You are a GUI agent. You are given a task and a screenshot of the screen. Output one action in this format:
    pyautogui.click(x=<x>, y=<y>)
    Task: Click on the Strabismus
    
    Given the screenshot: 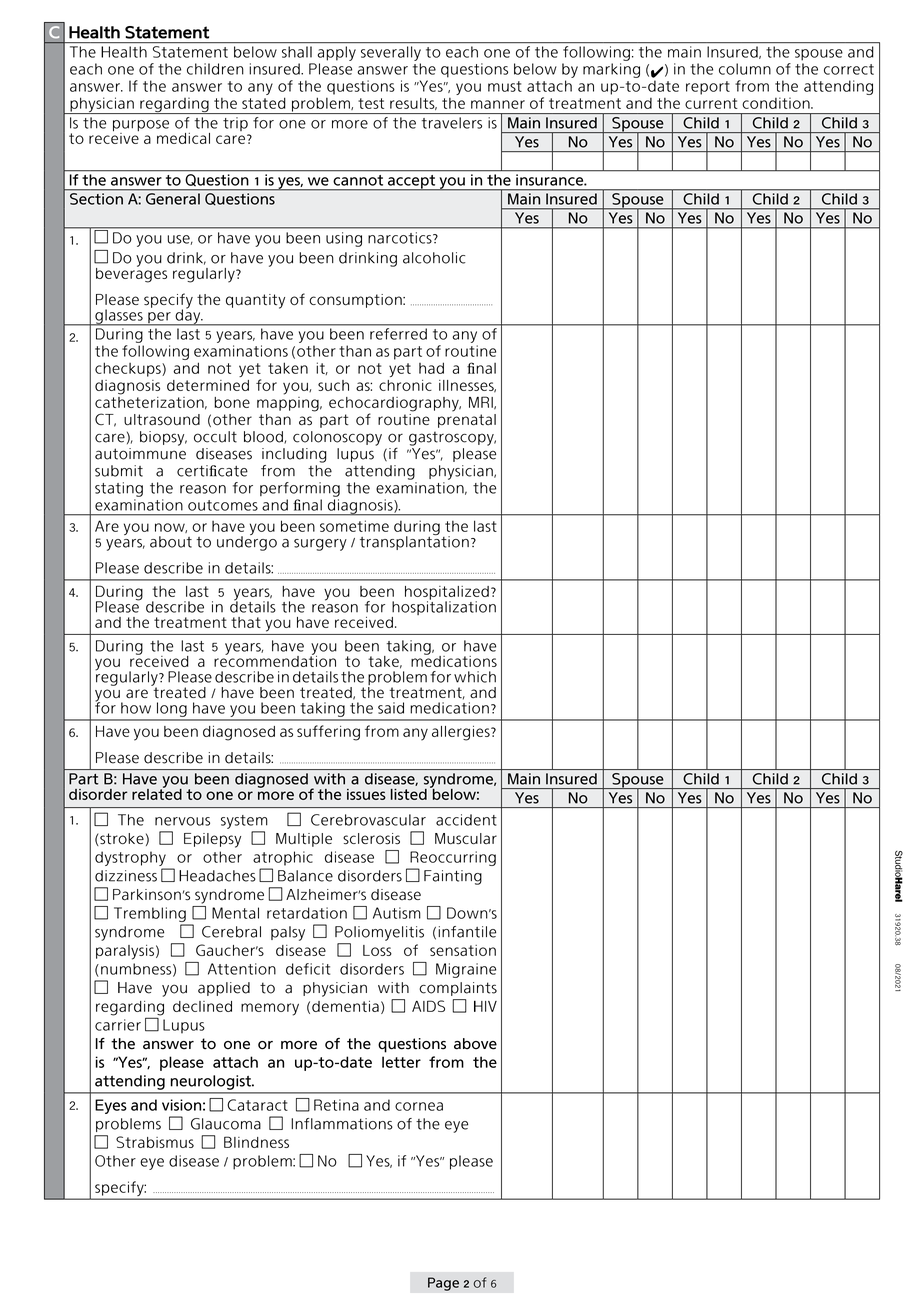 What is the action you would take?
    pyautogui.click(x=155, y=1142)
